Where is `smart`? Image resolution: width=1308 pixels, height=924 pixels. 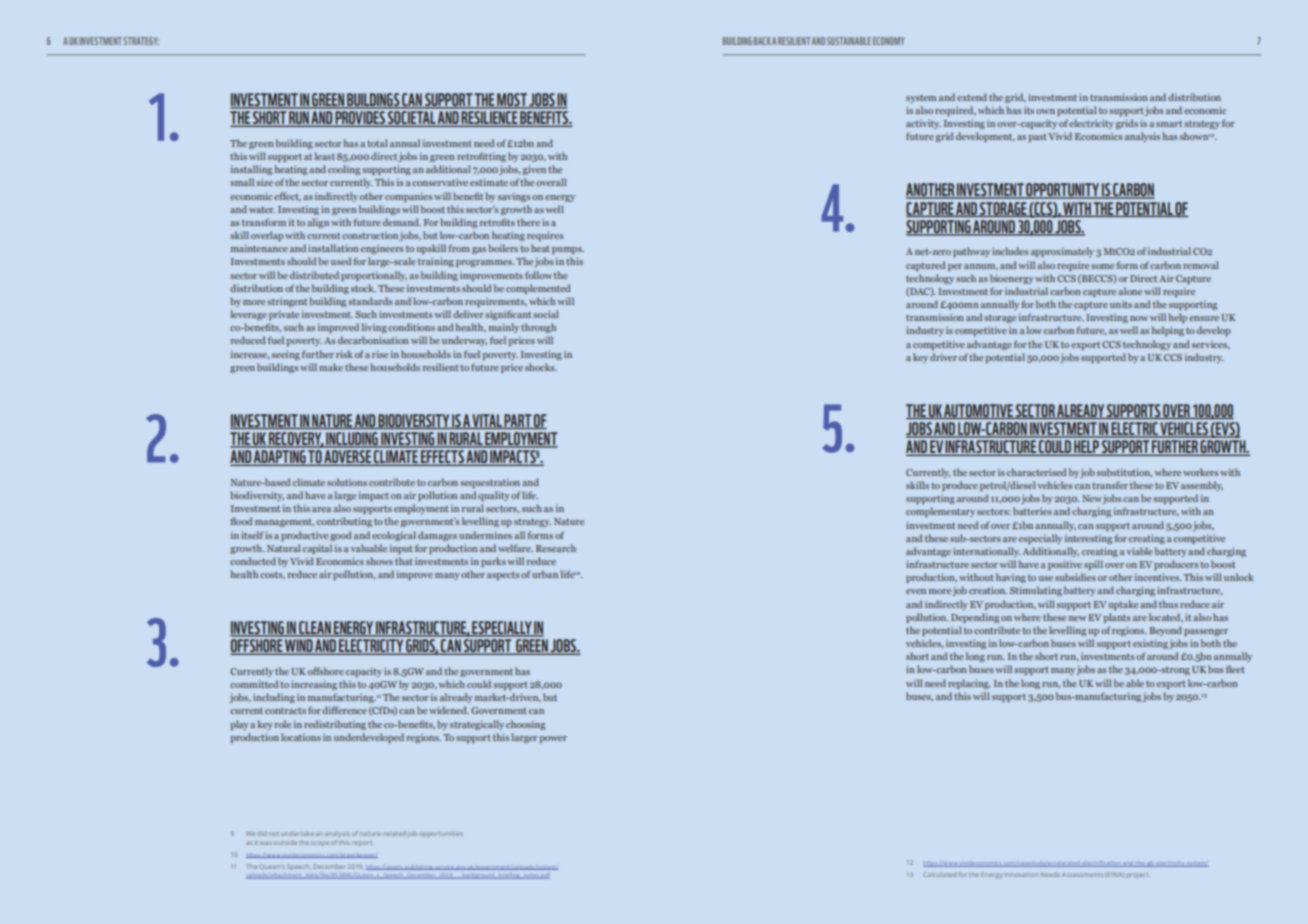
smart is located at coordinates (1169, 124).
